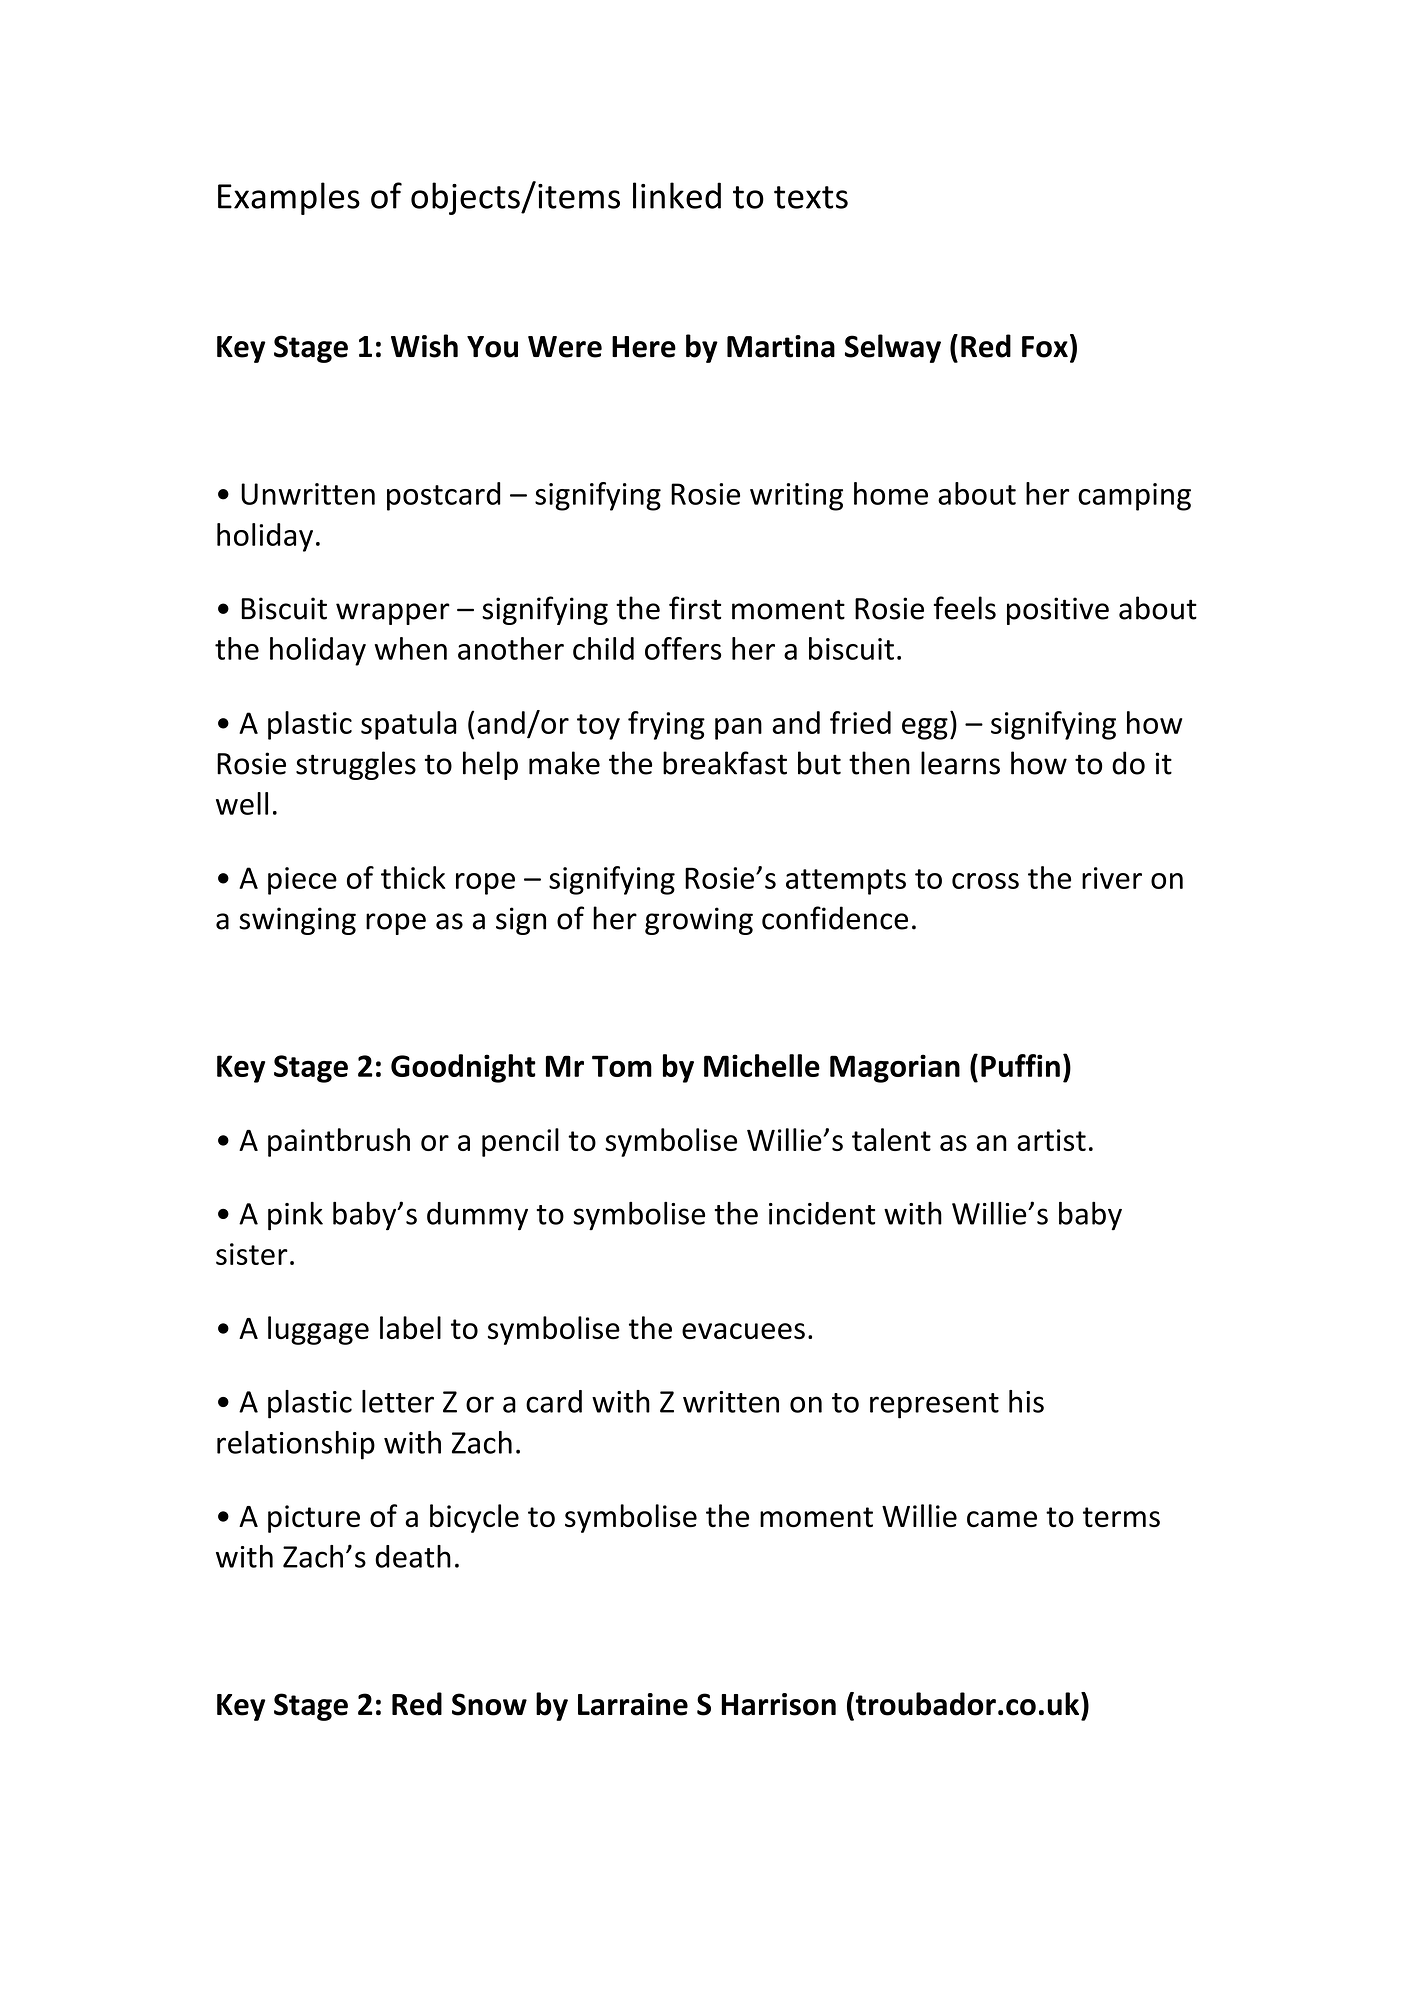 This document has width=1413, height=1999. Describe the element at coordinates (413, 1556) in the document. I see `death` at that location.
